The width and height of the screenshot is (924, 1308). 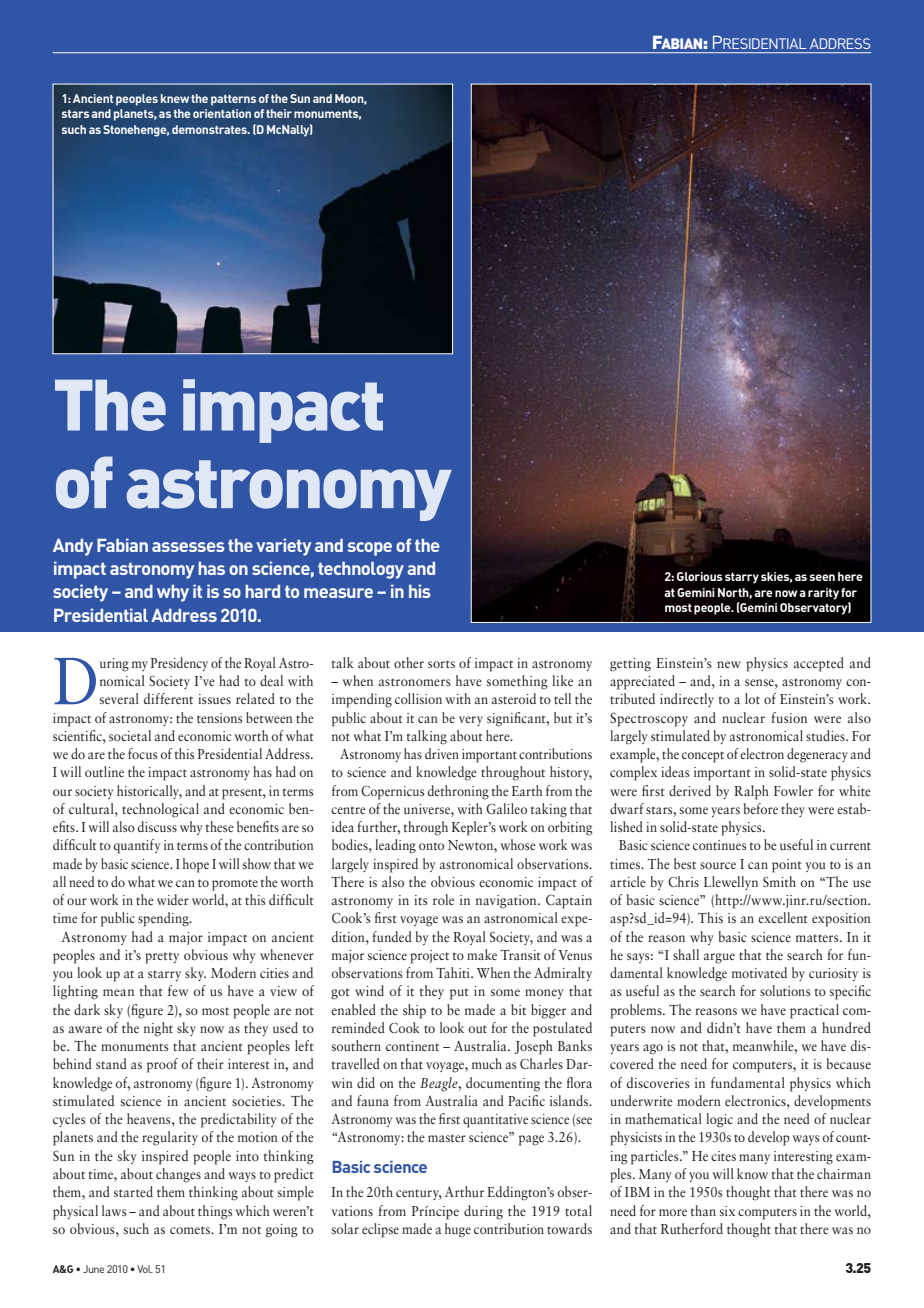 What do you see at coordinates (196, 865) in the screenshot?
I see `hope` at bounding box center [196, 865].
